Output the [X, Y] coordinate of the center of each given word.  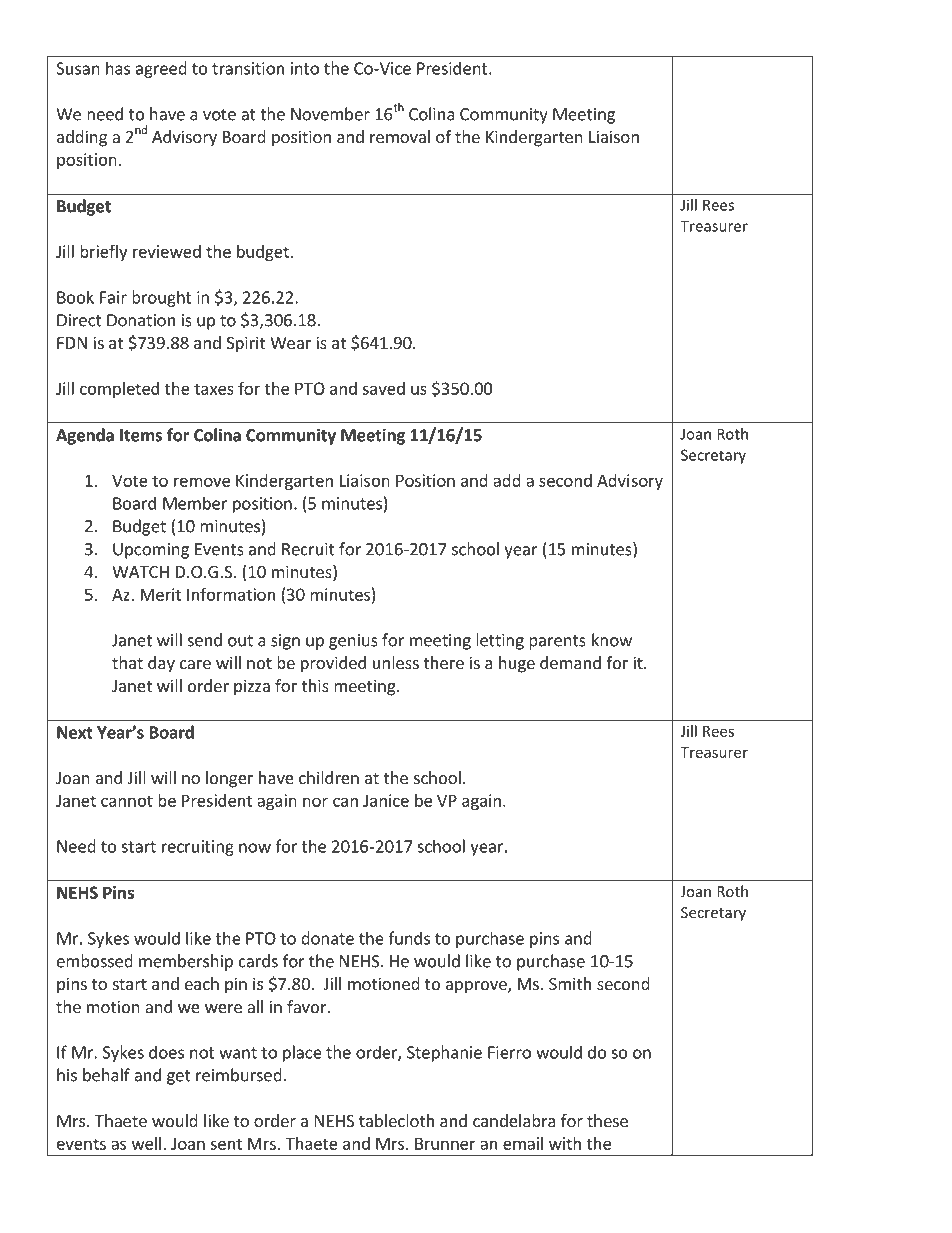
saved [383, 388]
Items [141, 435]
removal [400, 136]
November [330, 114]
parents [557, 642]
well [146, 1143]
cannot [127, 801]
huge [517, 664]
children [329, 777]
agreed [161, 69]
